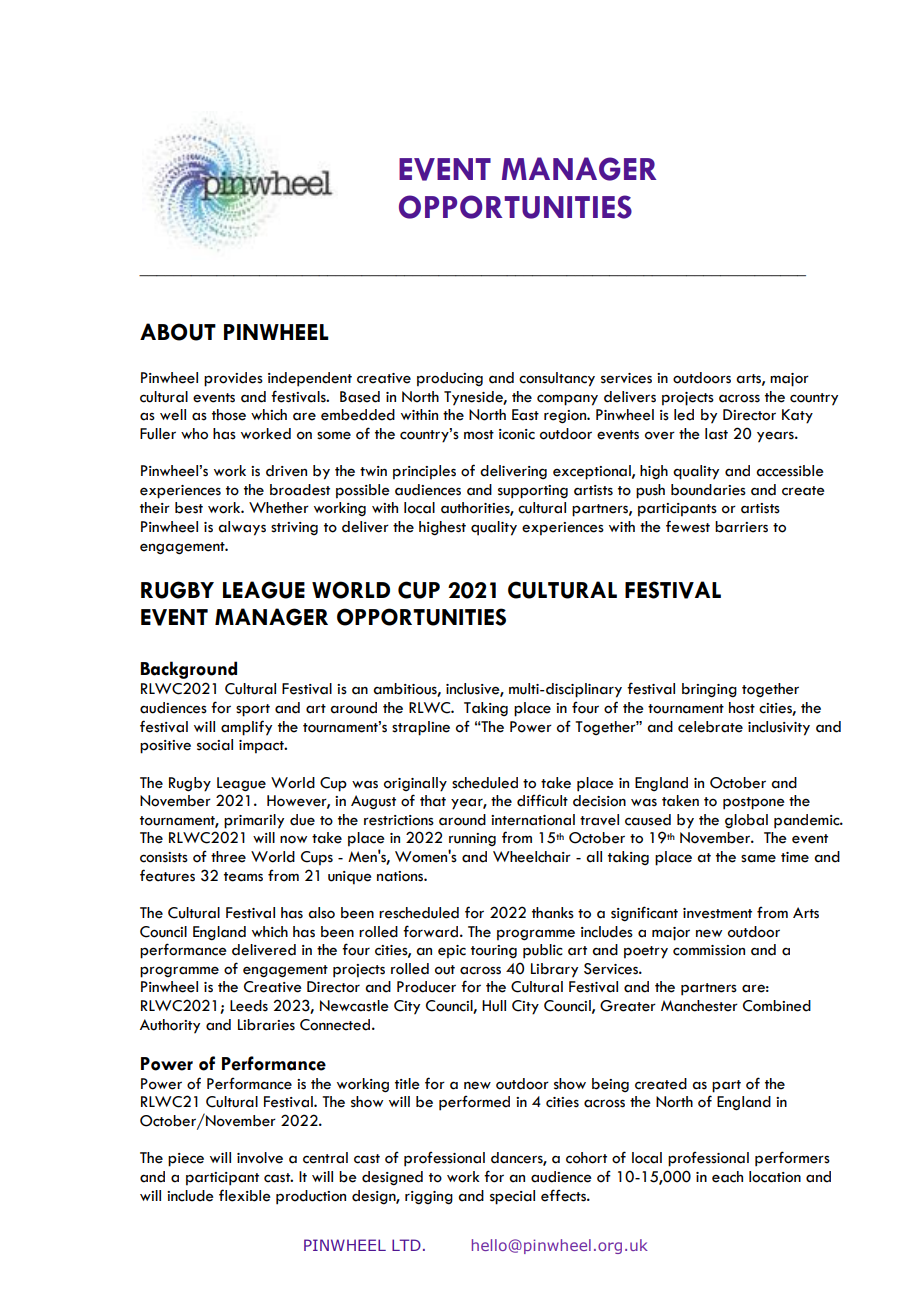 This document has height=1309, width=924. Describe the element at coordinates (243, 877) in the document. I see `teams` at that location.
